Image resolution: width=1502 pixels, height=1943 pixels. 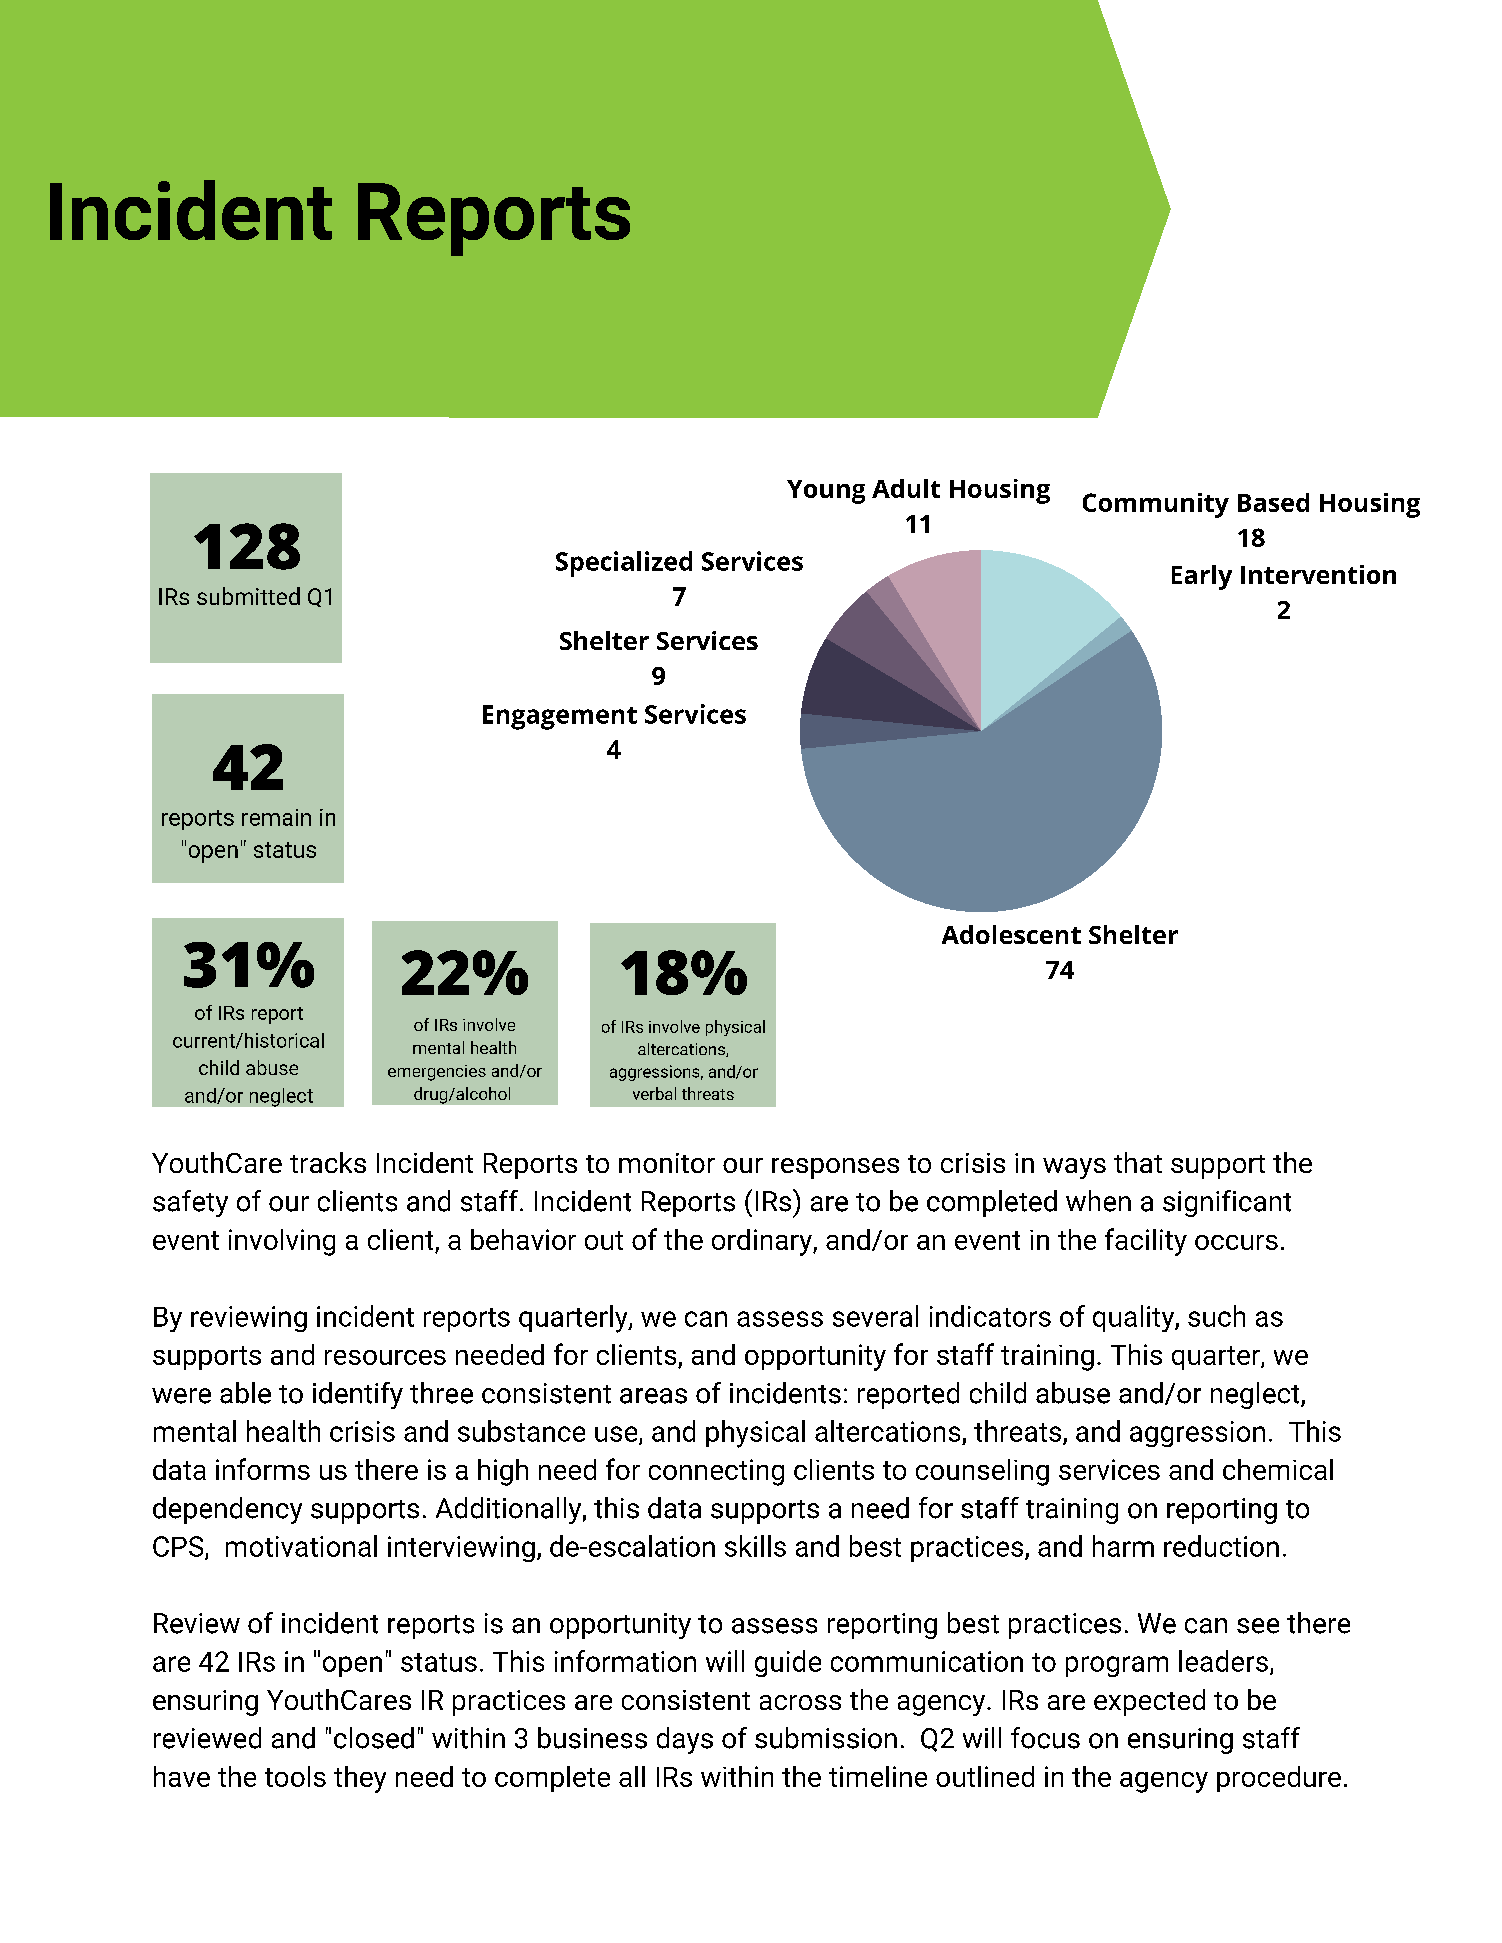 What do you see at coordinates (1138, 1162) in the screenshot?
I see `that` at bounding box center [1138, 1162].
